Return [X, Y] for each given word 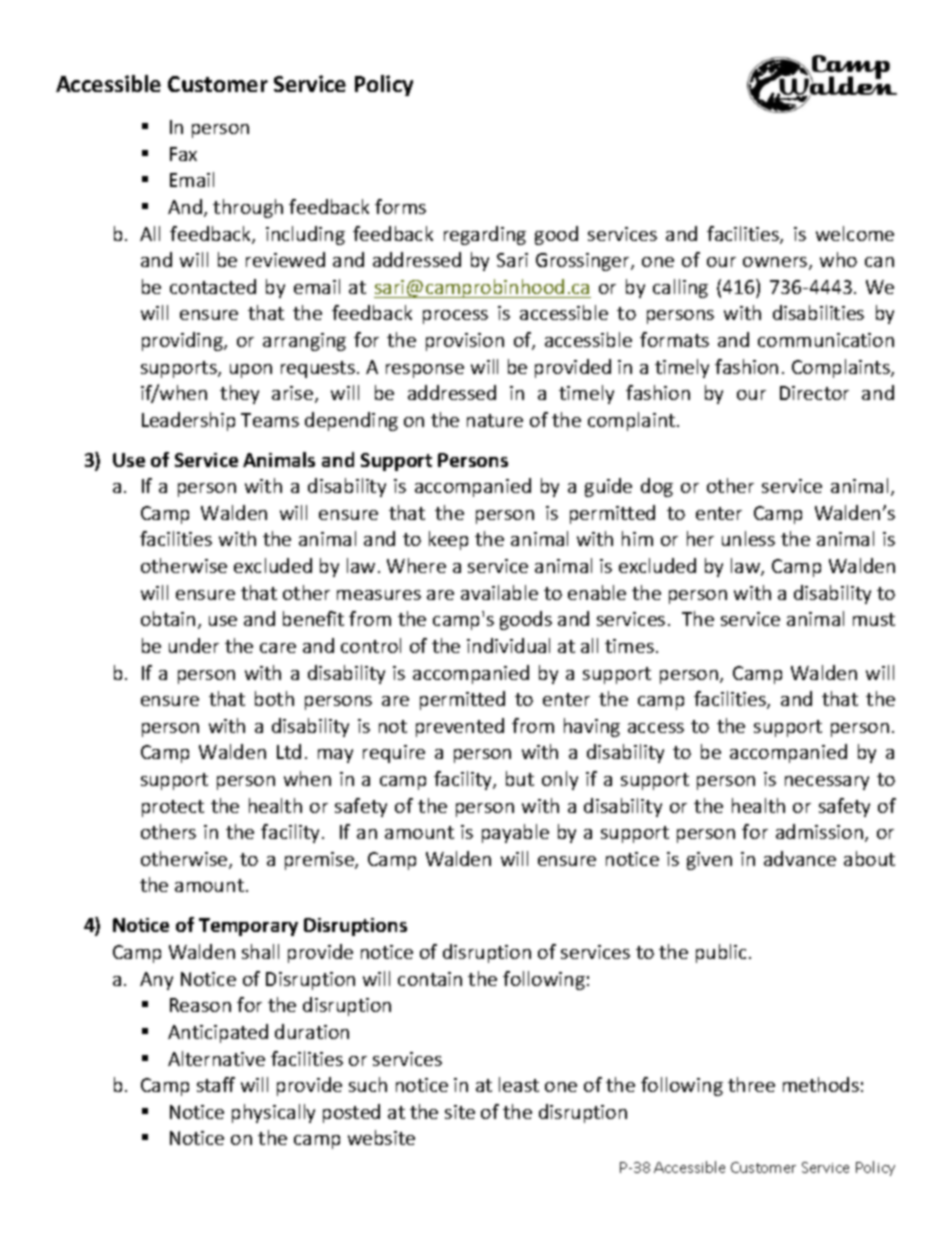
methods [821, 1084]
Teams [270, 420]
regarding [485, 235]
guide [608, 487]
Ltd [289, 751]
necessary [827, 783]
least [519, 1084]
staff [216, 1084]
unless [748, 538]
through [248, 208]
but [520, 778]
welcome [855, 233]
